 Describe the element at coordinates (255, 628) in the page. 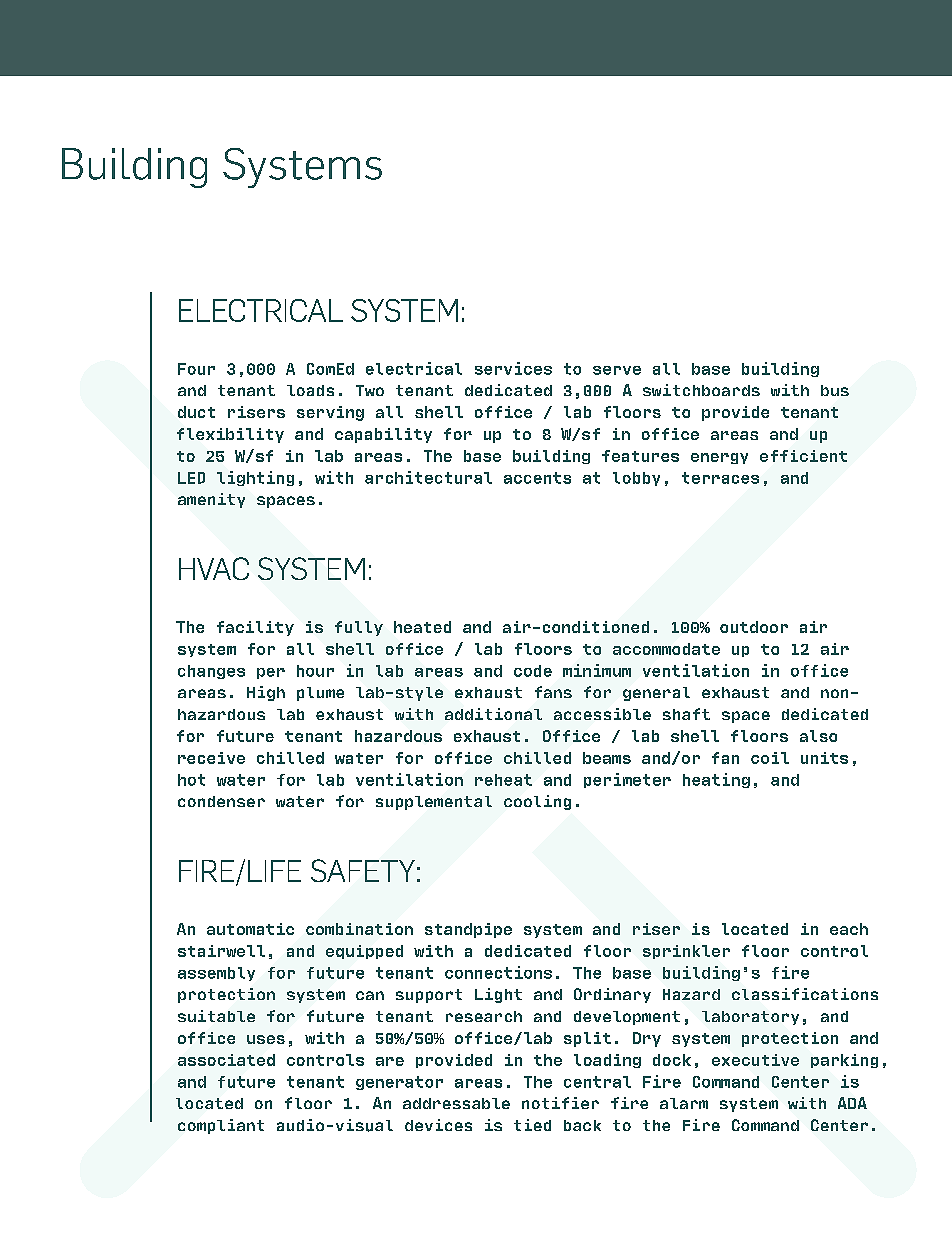

I see `facility` at that location.
